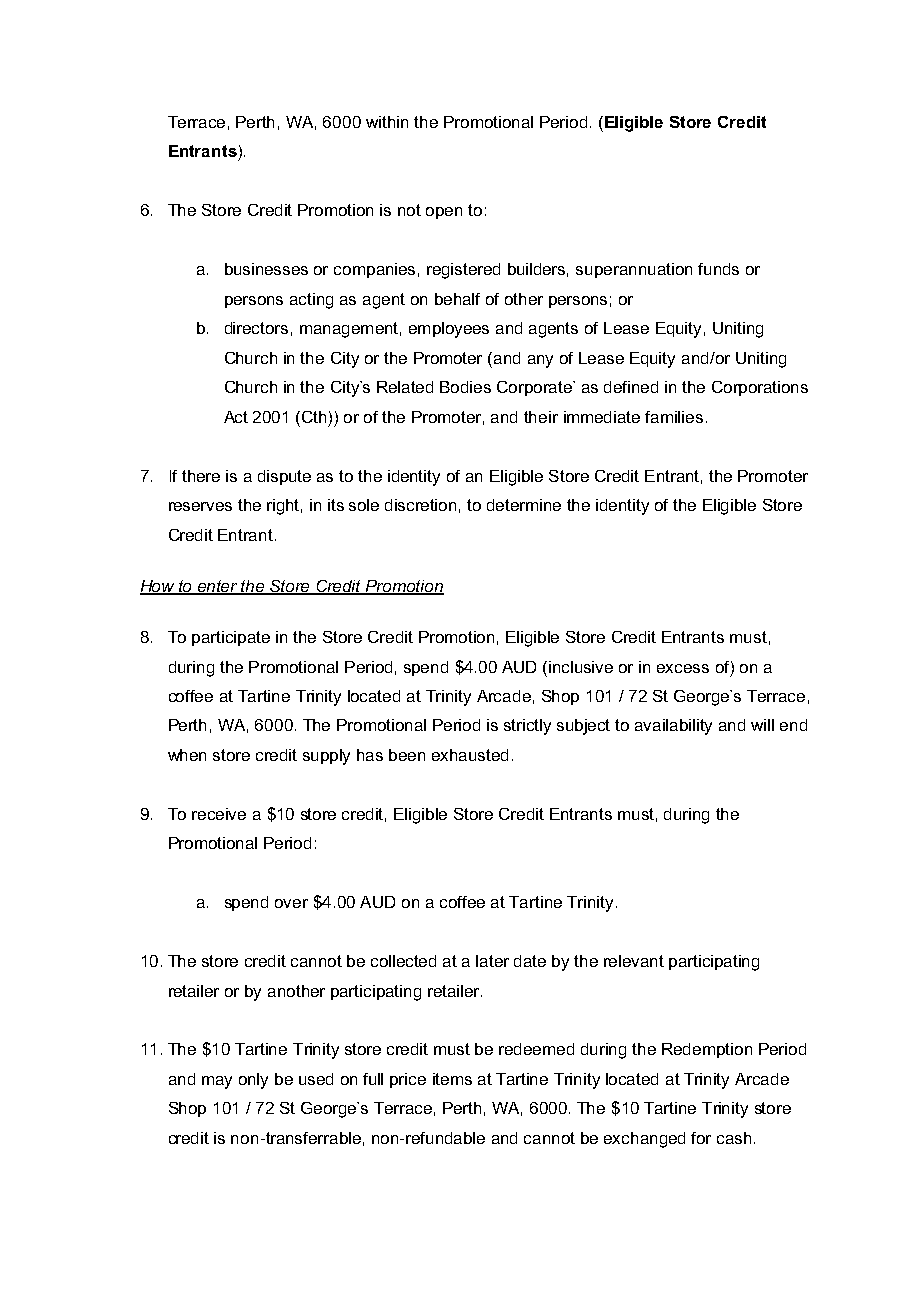 This screenshot has width=924, height=1308. I want to click on inclusive, so click(581, 667).
